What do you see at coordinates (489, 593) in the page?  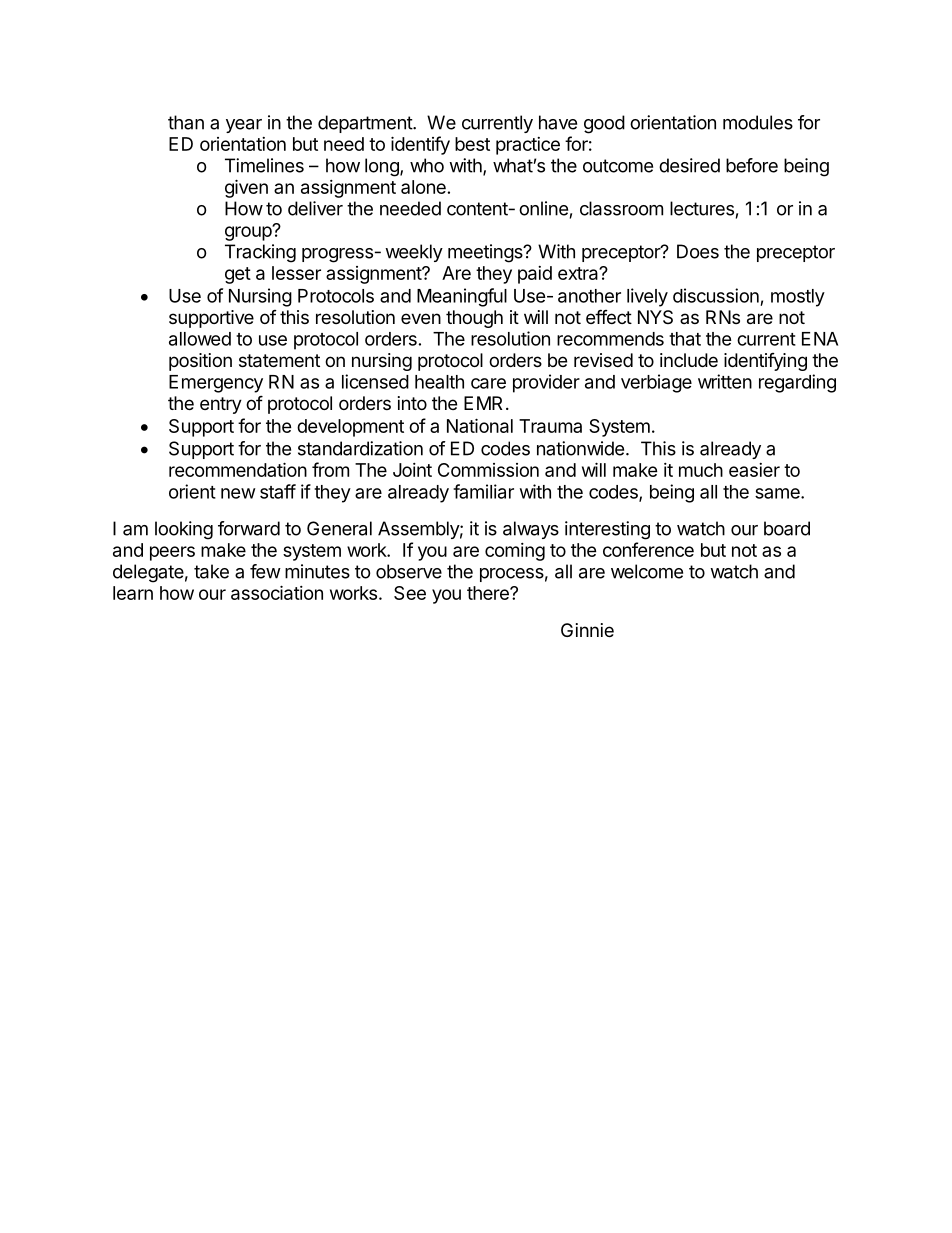 I see `there` at bounding box center [489, 593].
